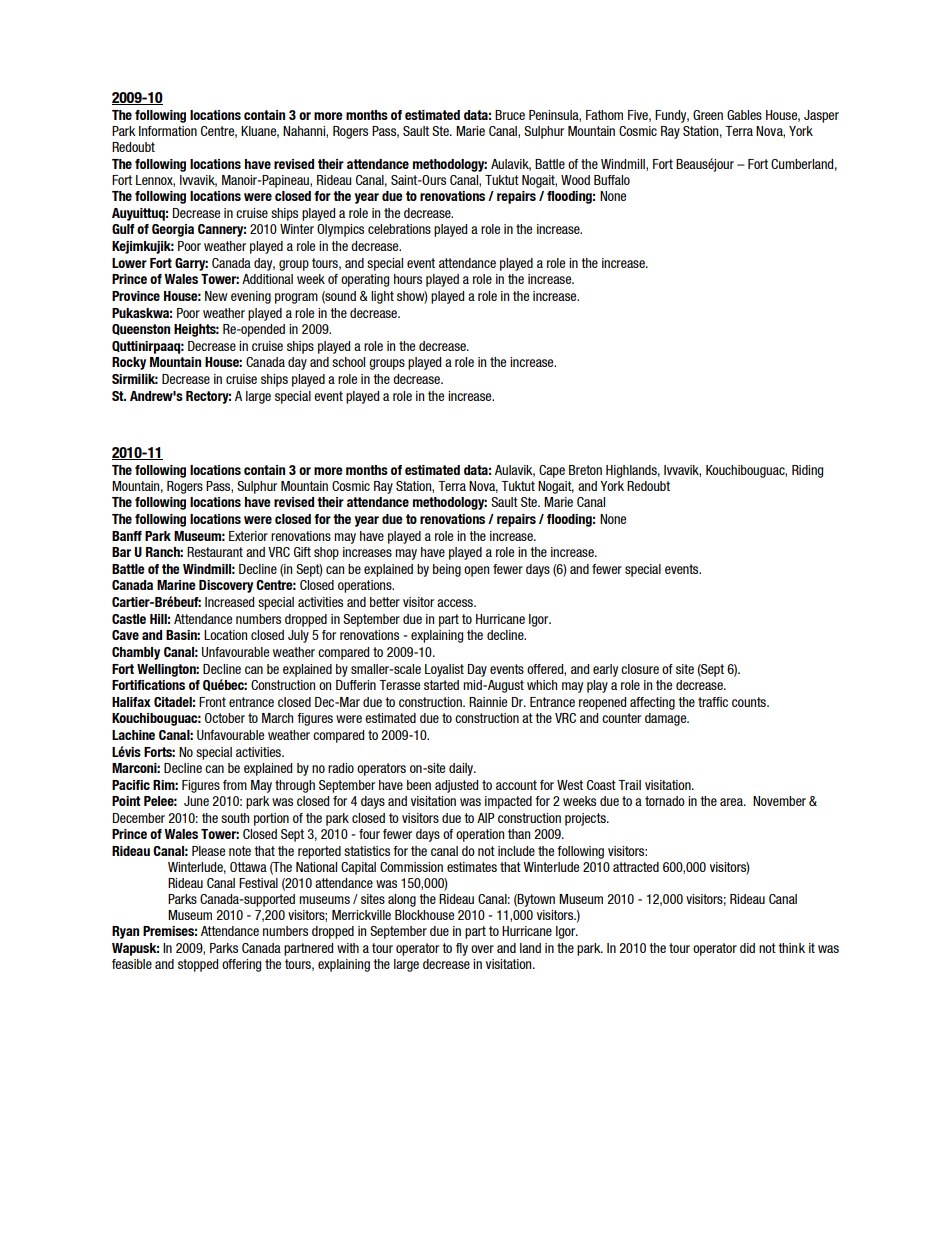  Describe the element at coordinates (462, 949) in the screenshot. I see `fly` at that location.
